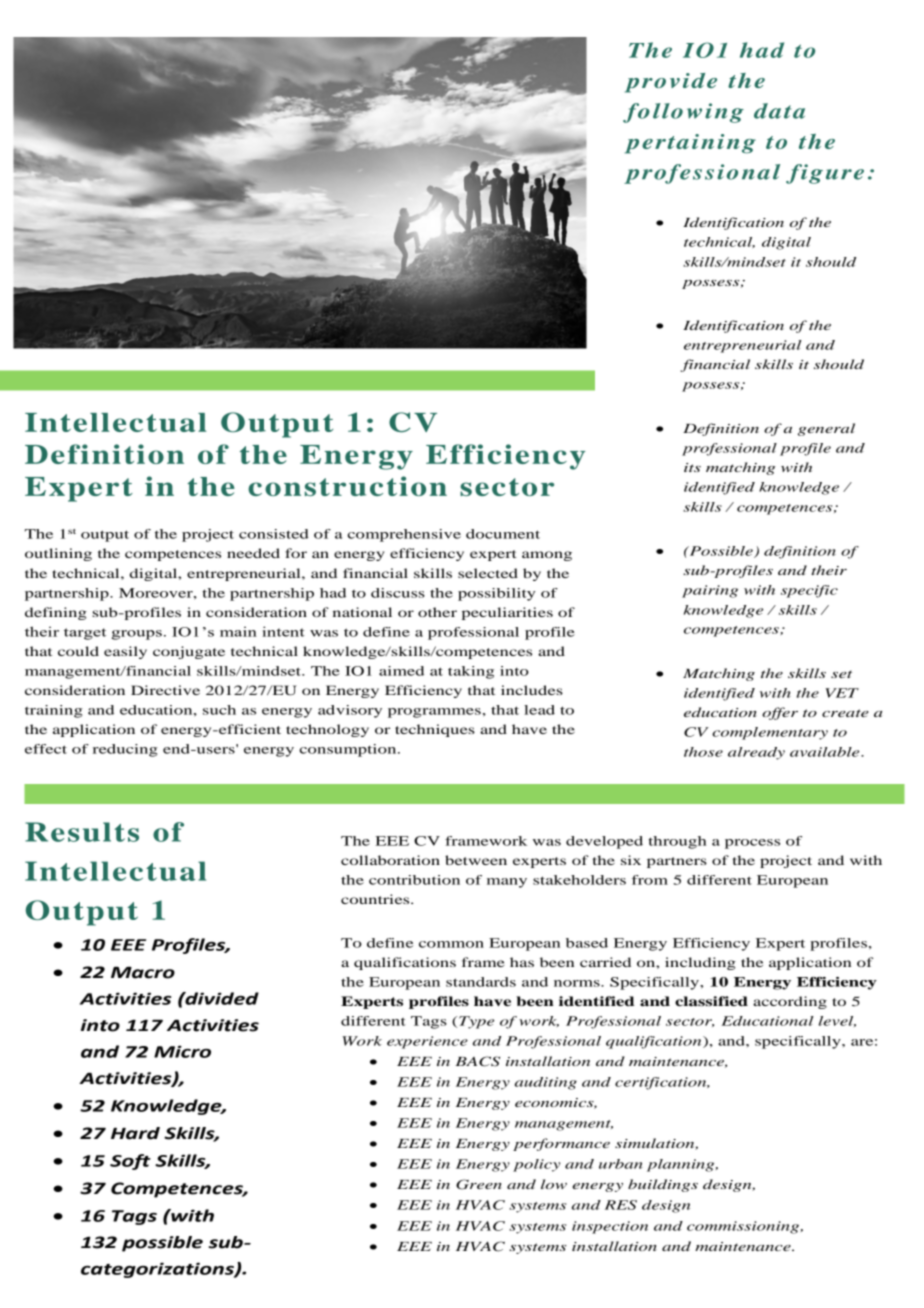 This page has height=1308, width=924. I want to click on provide, so click(671, 83).
